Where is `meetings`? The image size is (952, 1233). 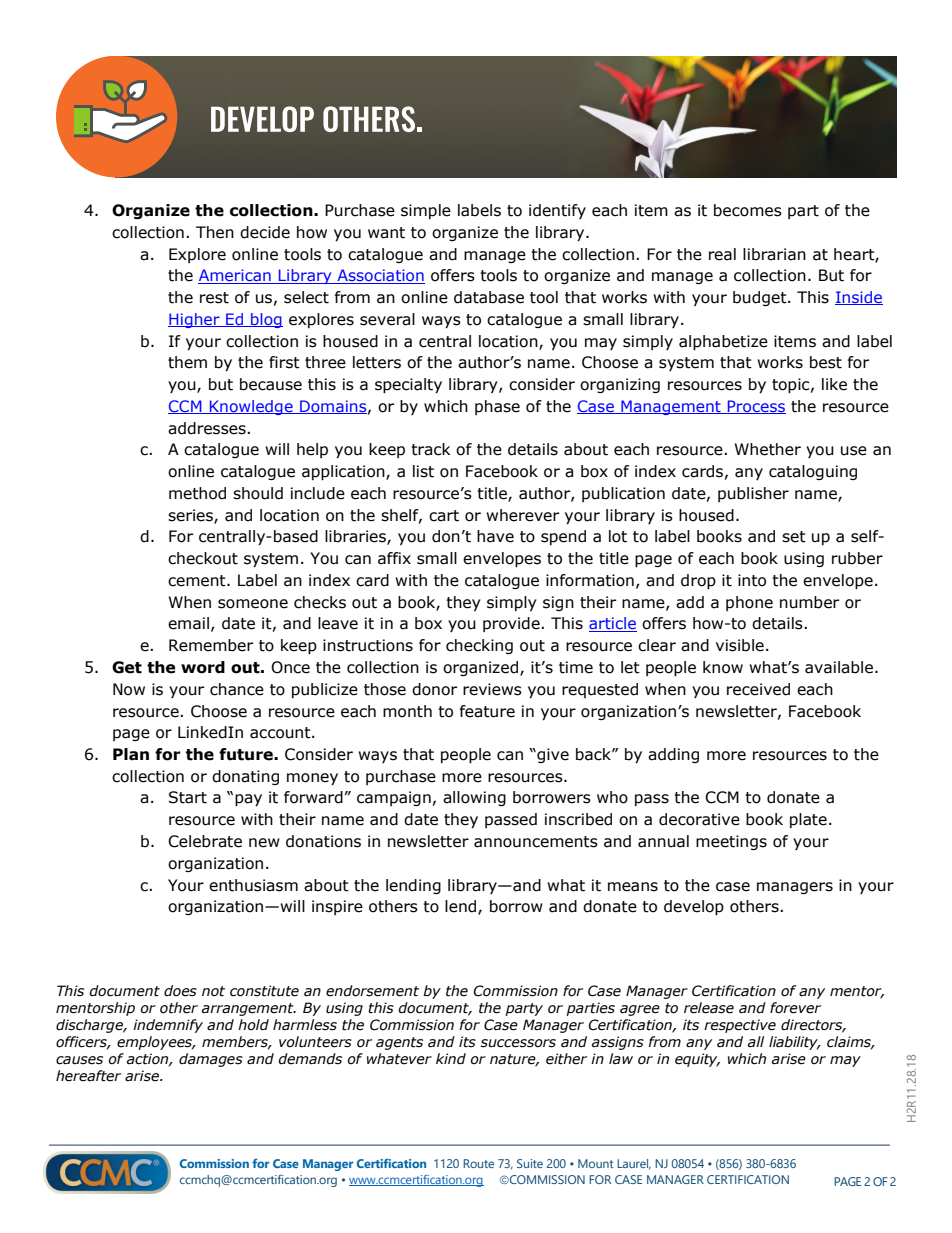
meetings is located at coordinates (731, 842).
